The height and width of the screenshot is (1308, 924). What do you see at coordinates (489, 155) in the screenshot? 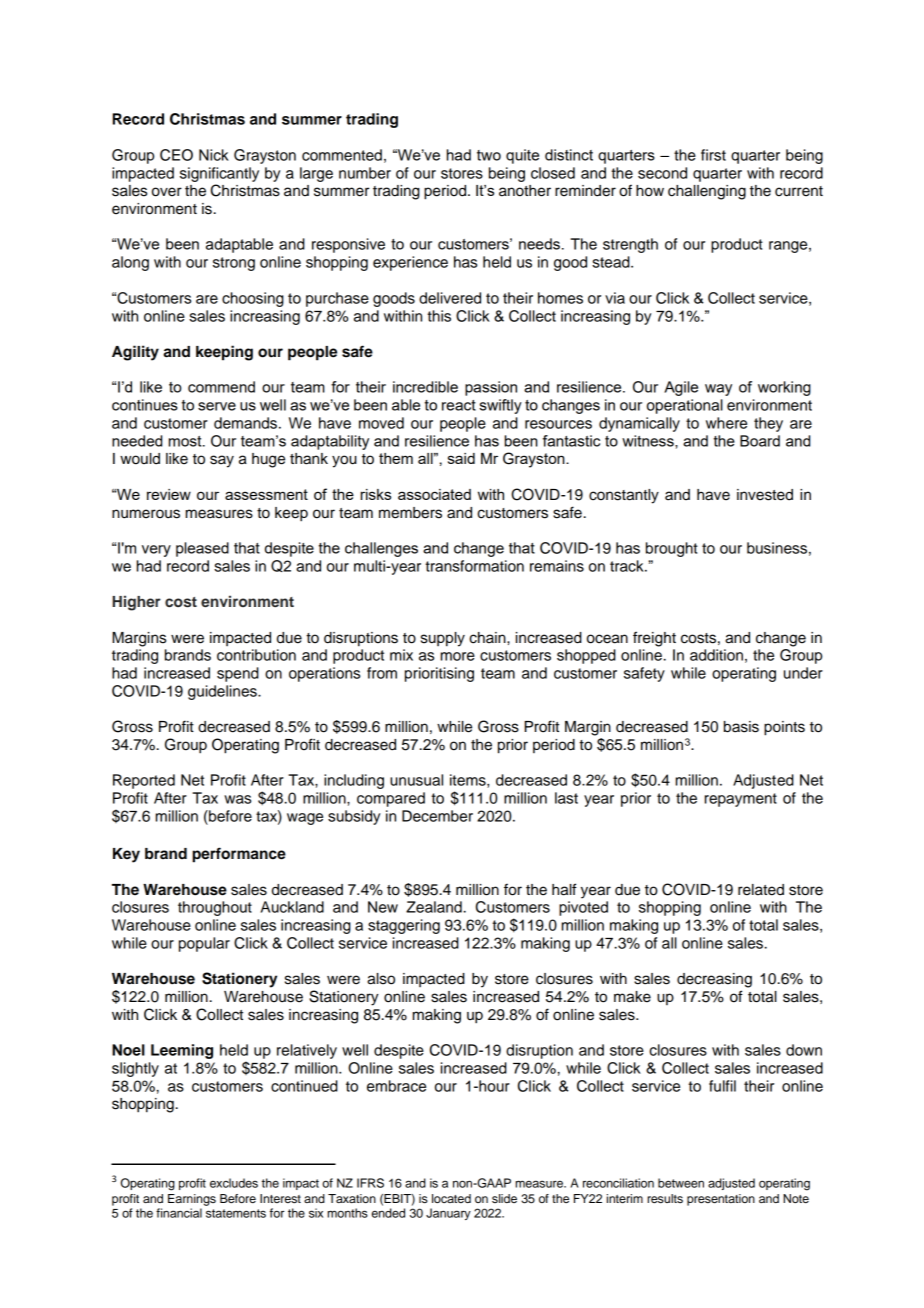
I see `two` at bounding box center [489, 155].
